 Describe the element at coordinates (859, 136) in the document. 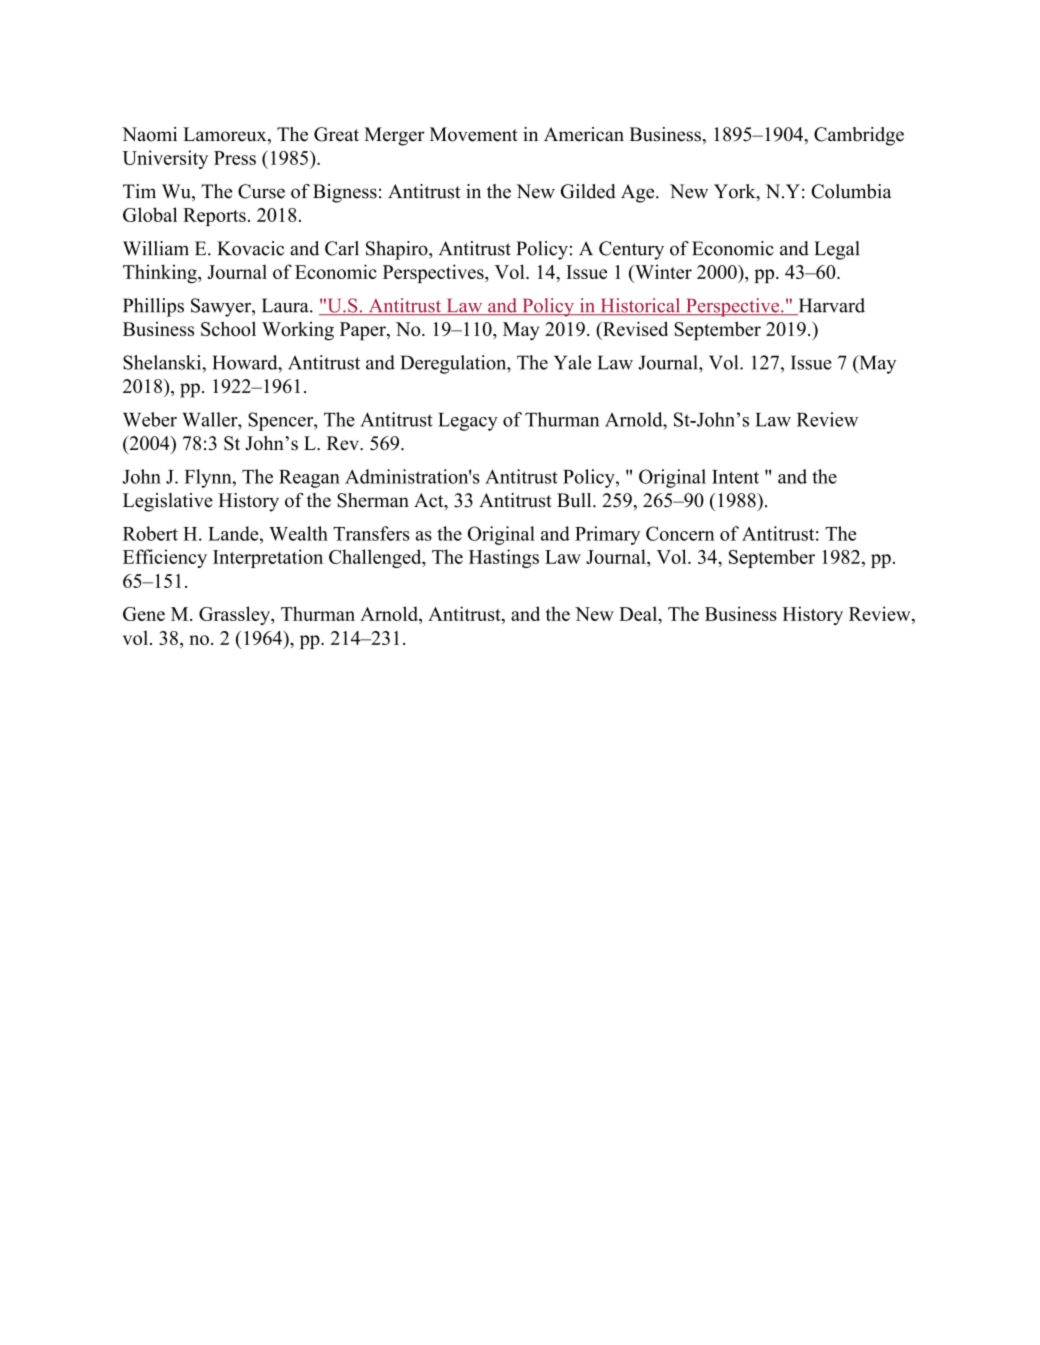

I see `Cambridge` at that location.
